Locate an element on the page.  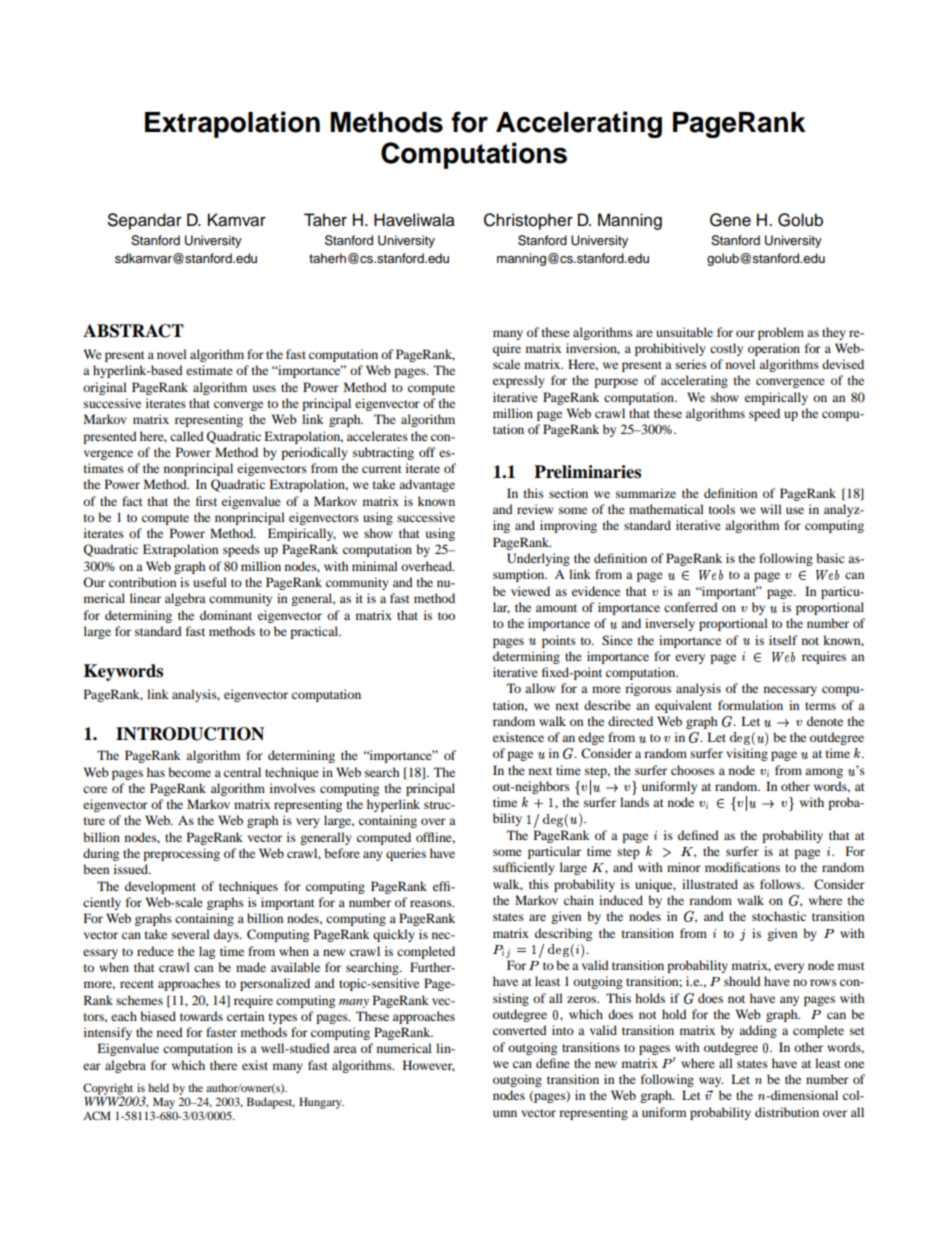
held is located at coordinates (158, 1087).
